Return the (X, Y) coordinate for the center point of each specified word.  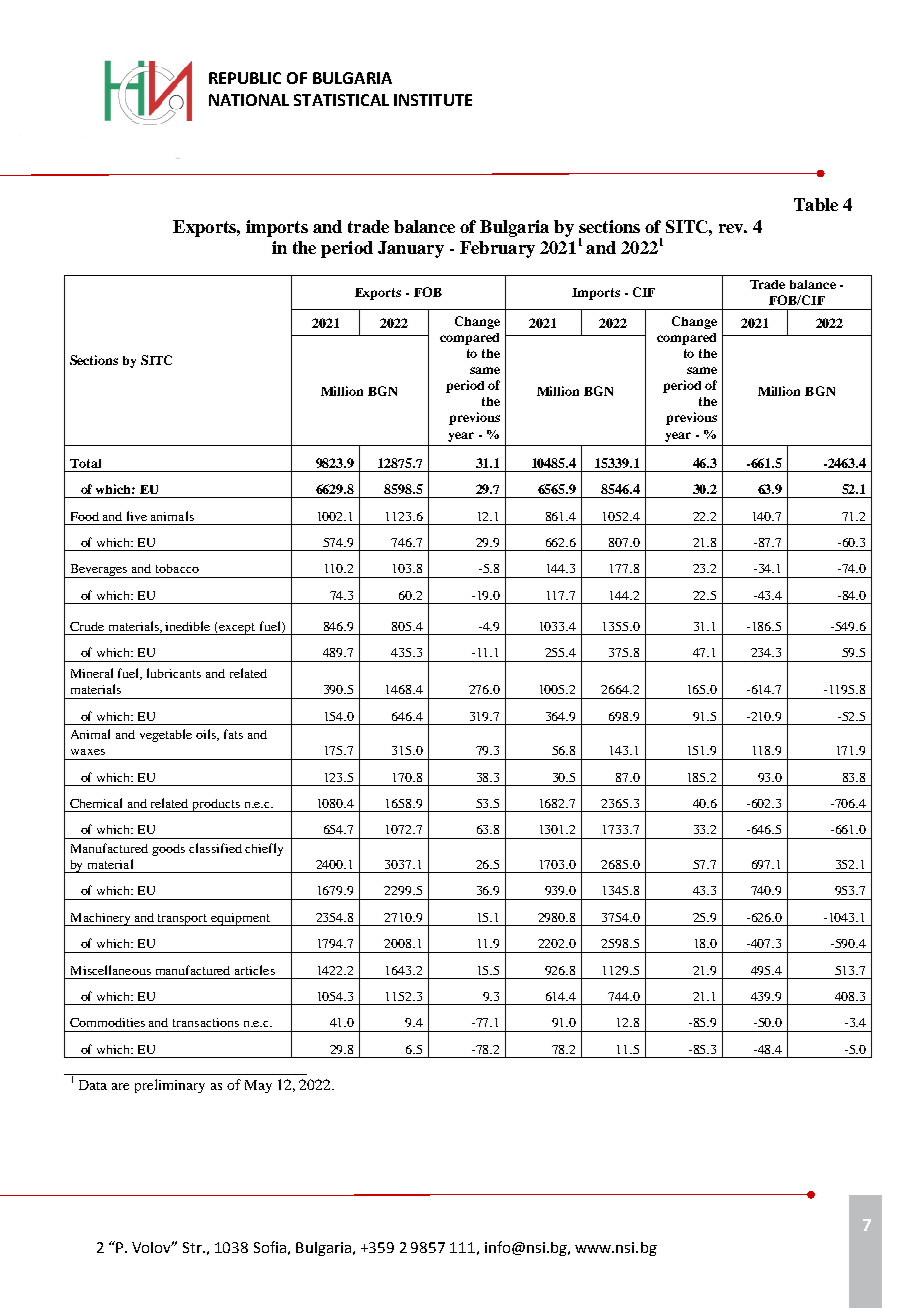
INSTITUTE (433, 100)
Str (193, 1247)
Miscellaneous (111, 970)
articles (255, 970)
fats (233, 734)
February (497, 249)
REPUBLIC (245, 78)
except (237, 629)
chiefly (264, 849)
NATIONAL (249, 100)
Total (85, 463)
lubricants (174, 673)
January (411, 249)
